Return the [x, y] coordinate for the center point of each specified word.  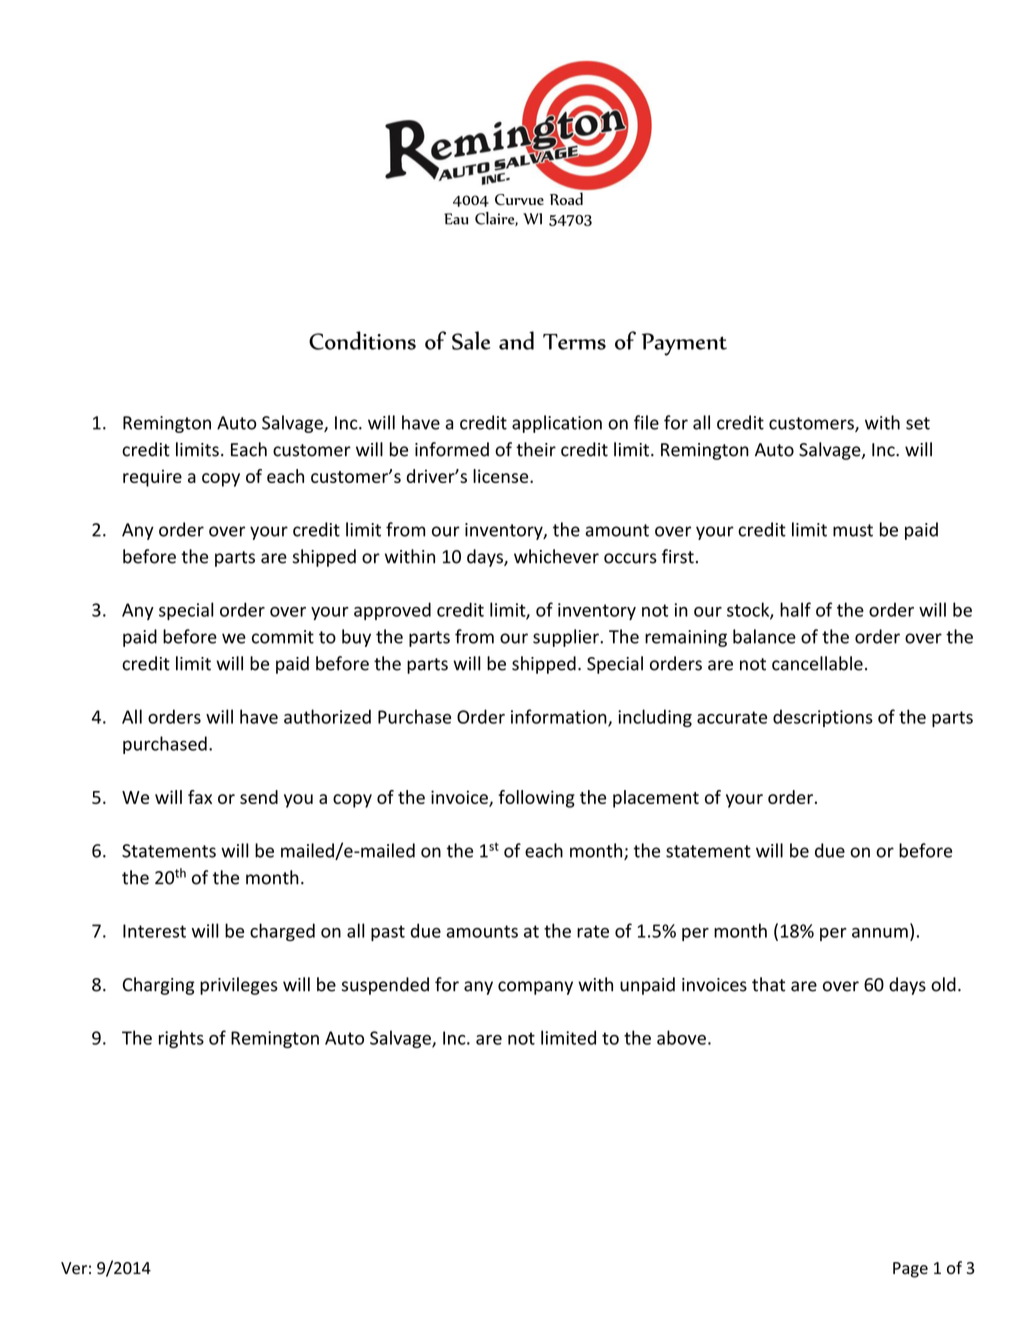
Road [566, 198]
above [681, 1037]
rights [181, 1039]
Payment [684, 344]
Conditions [362, 340]
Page [910, 1270]
